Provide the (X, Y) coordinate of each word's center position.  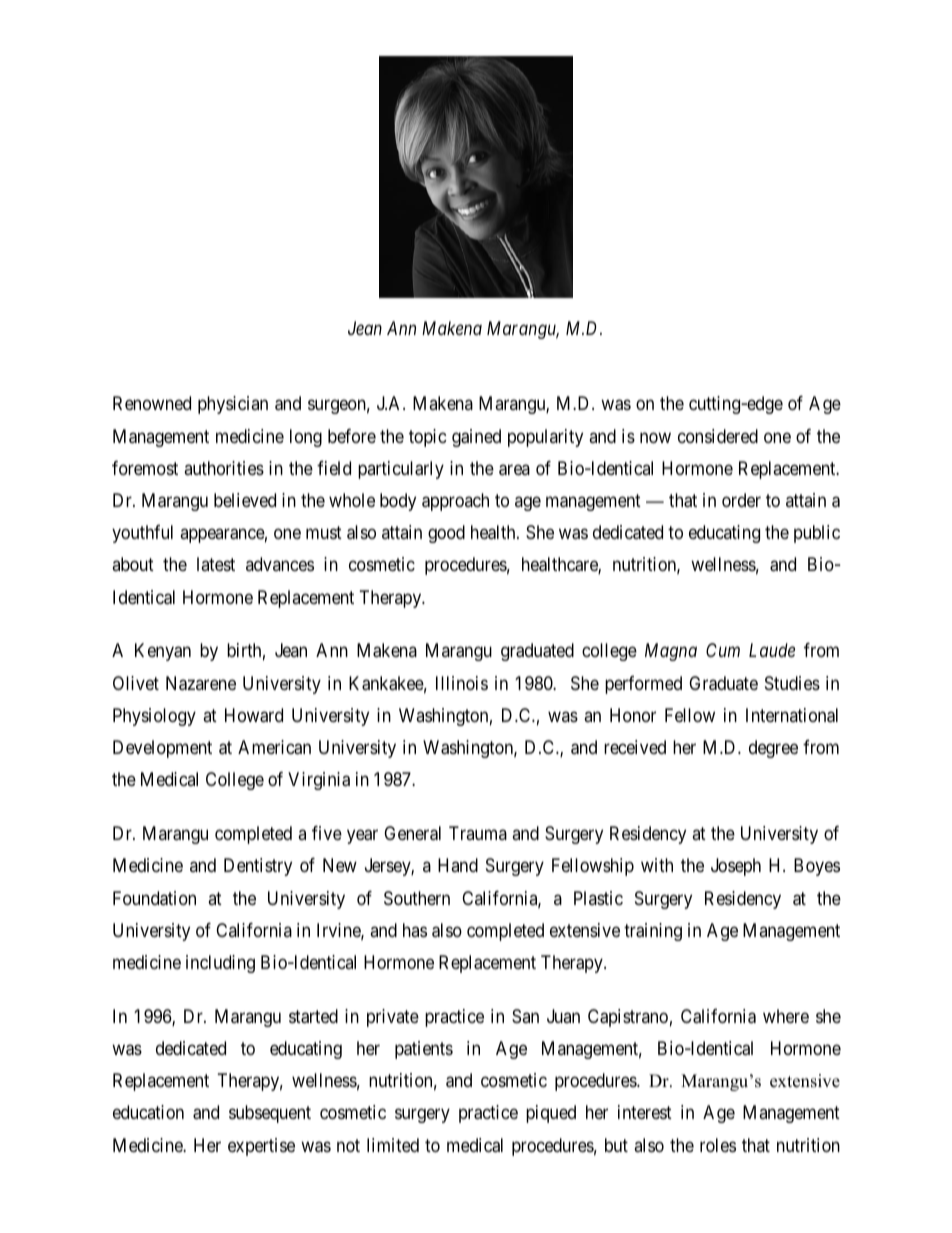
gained (476, 438)
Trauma (478, 833)
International (792, 715)
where (786, 1016)
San (525, 1016)
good (446, 534)
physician (233, 405)
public (817, 534)
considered (718, 436)
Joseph (736, 867)
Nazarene (201, 683)
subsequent (270, 1114)
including (220, 964)
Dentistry (258, 867)
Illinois (462, 683)
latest (216, 564)
